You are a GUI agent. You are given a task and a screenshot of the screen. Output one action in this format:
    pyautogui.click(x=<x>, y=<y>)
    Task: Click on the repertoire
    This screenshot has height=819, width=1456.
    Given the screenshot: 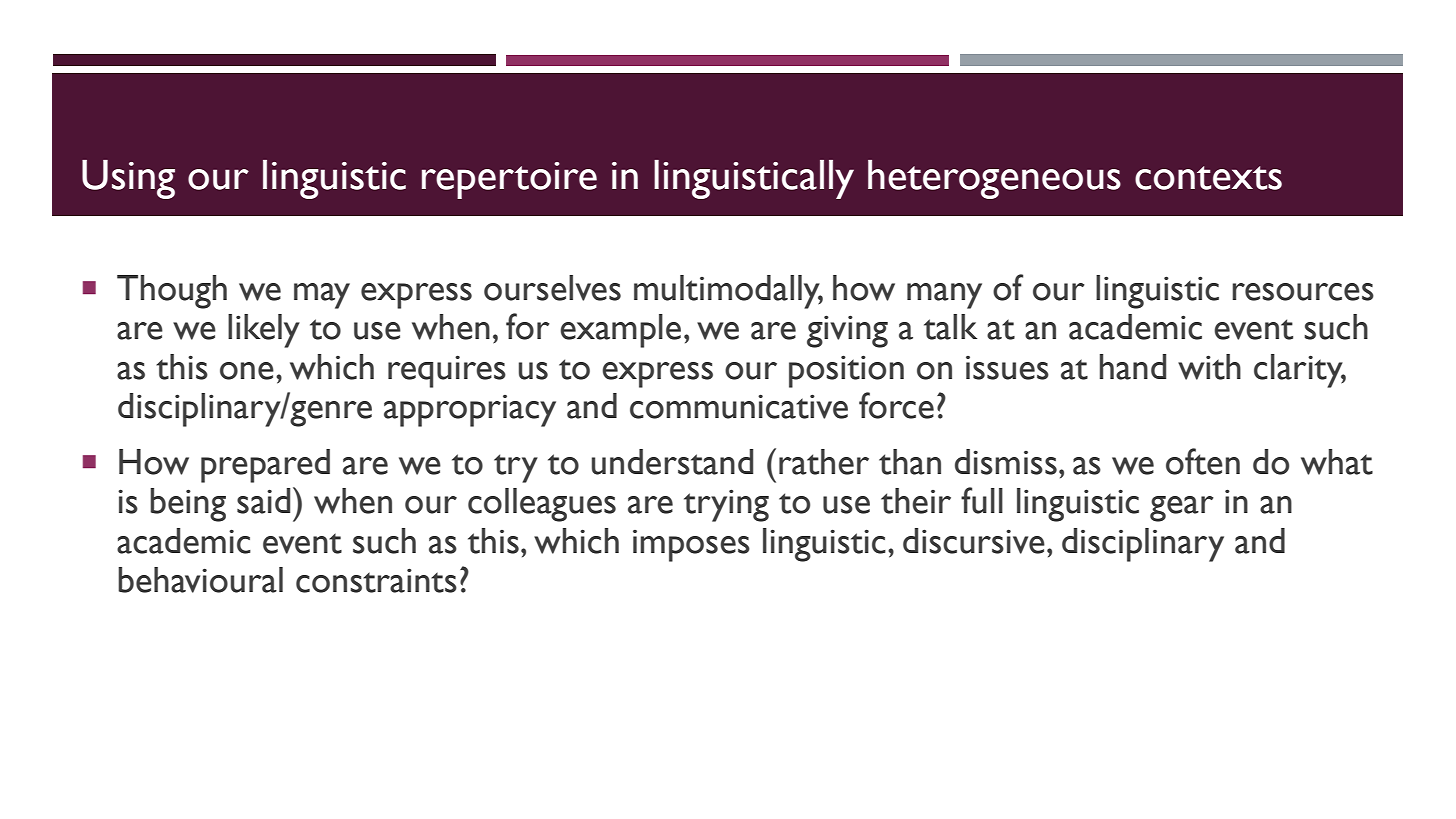 What is the action you would take?
    pyautogui.click(x=509, y=180)
